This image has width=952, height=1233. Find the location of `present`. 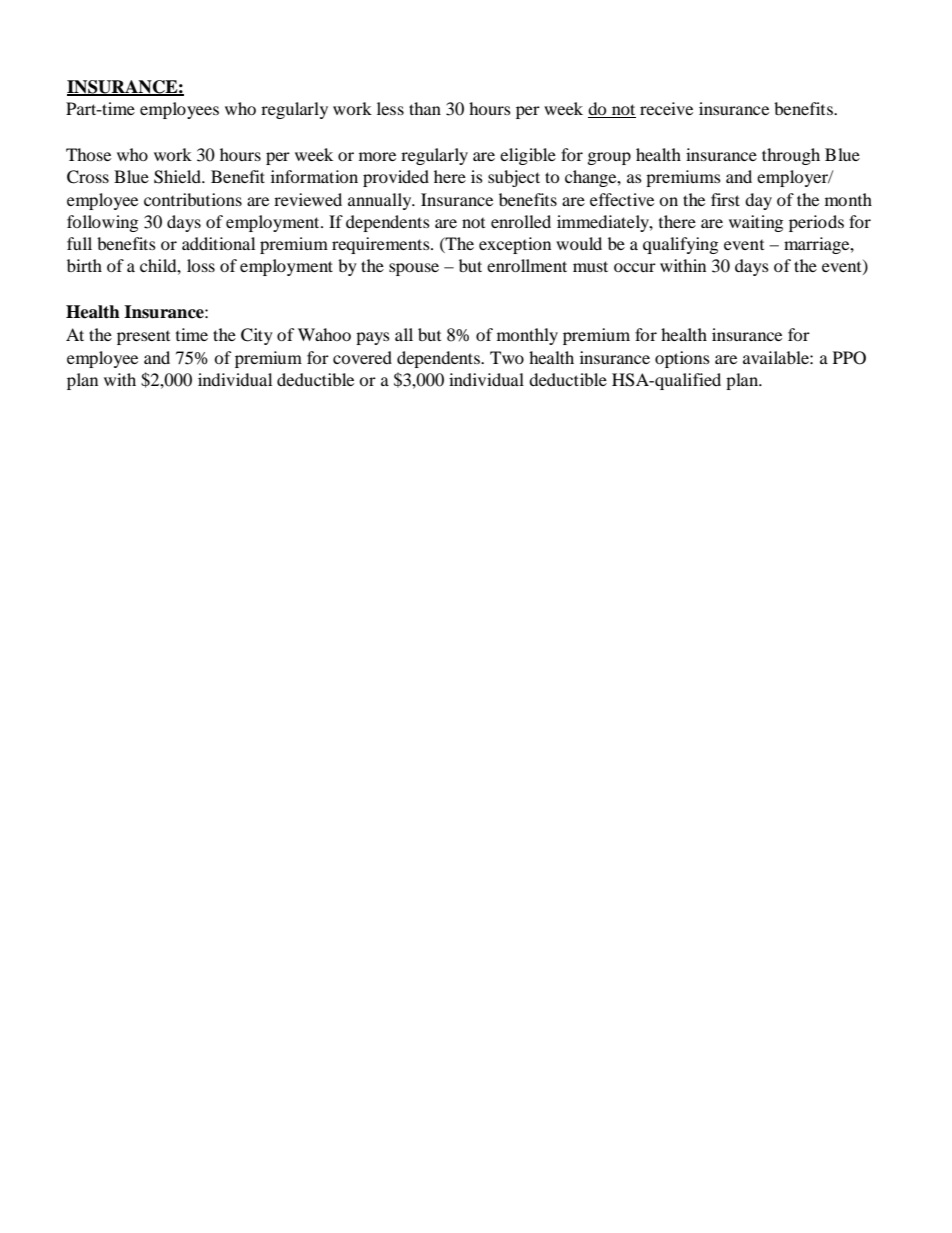

present is located at coordinates (143, 337).
